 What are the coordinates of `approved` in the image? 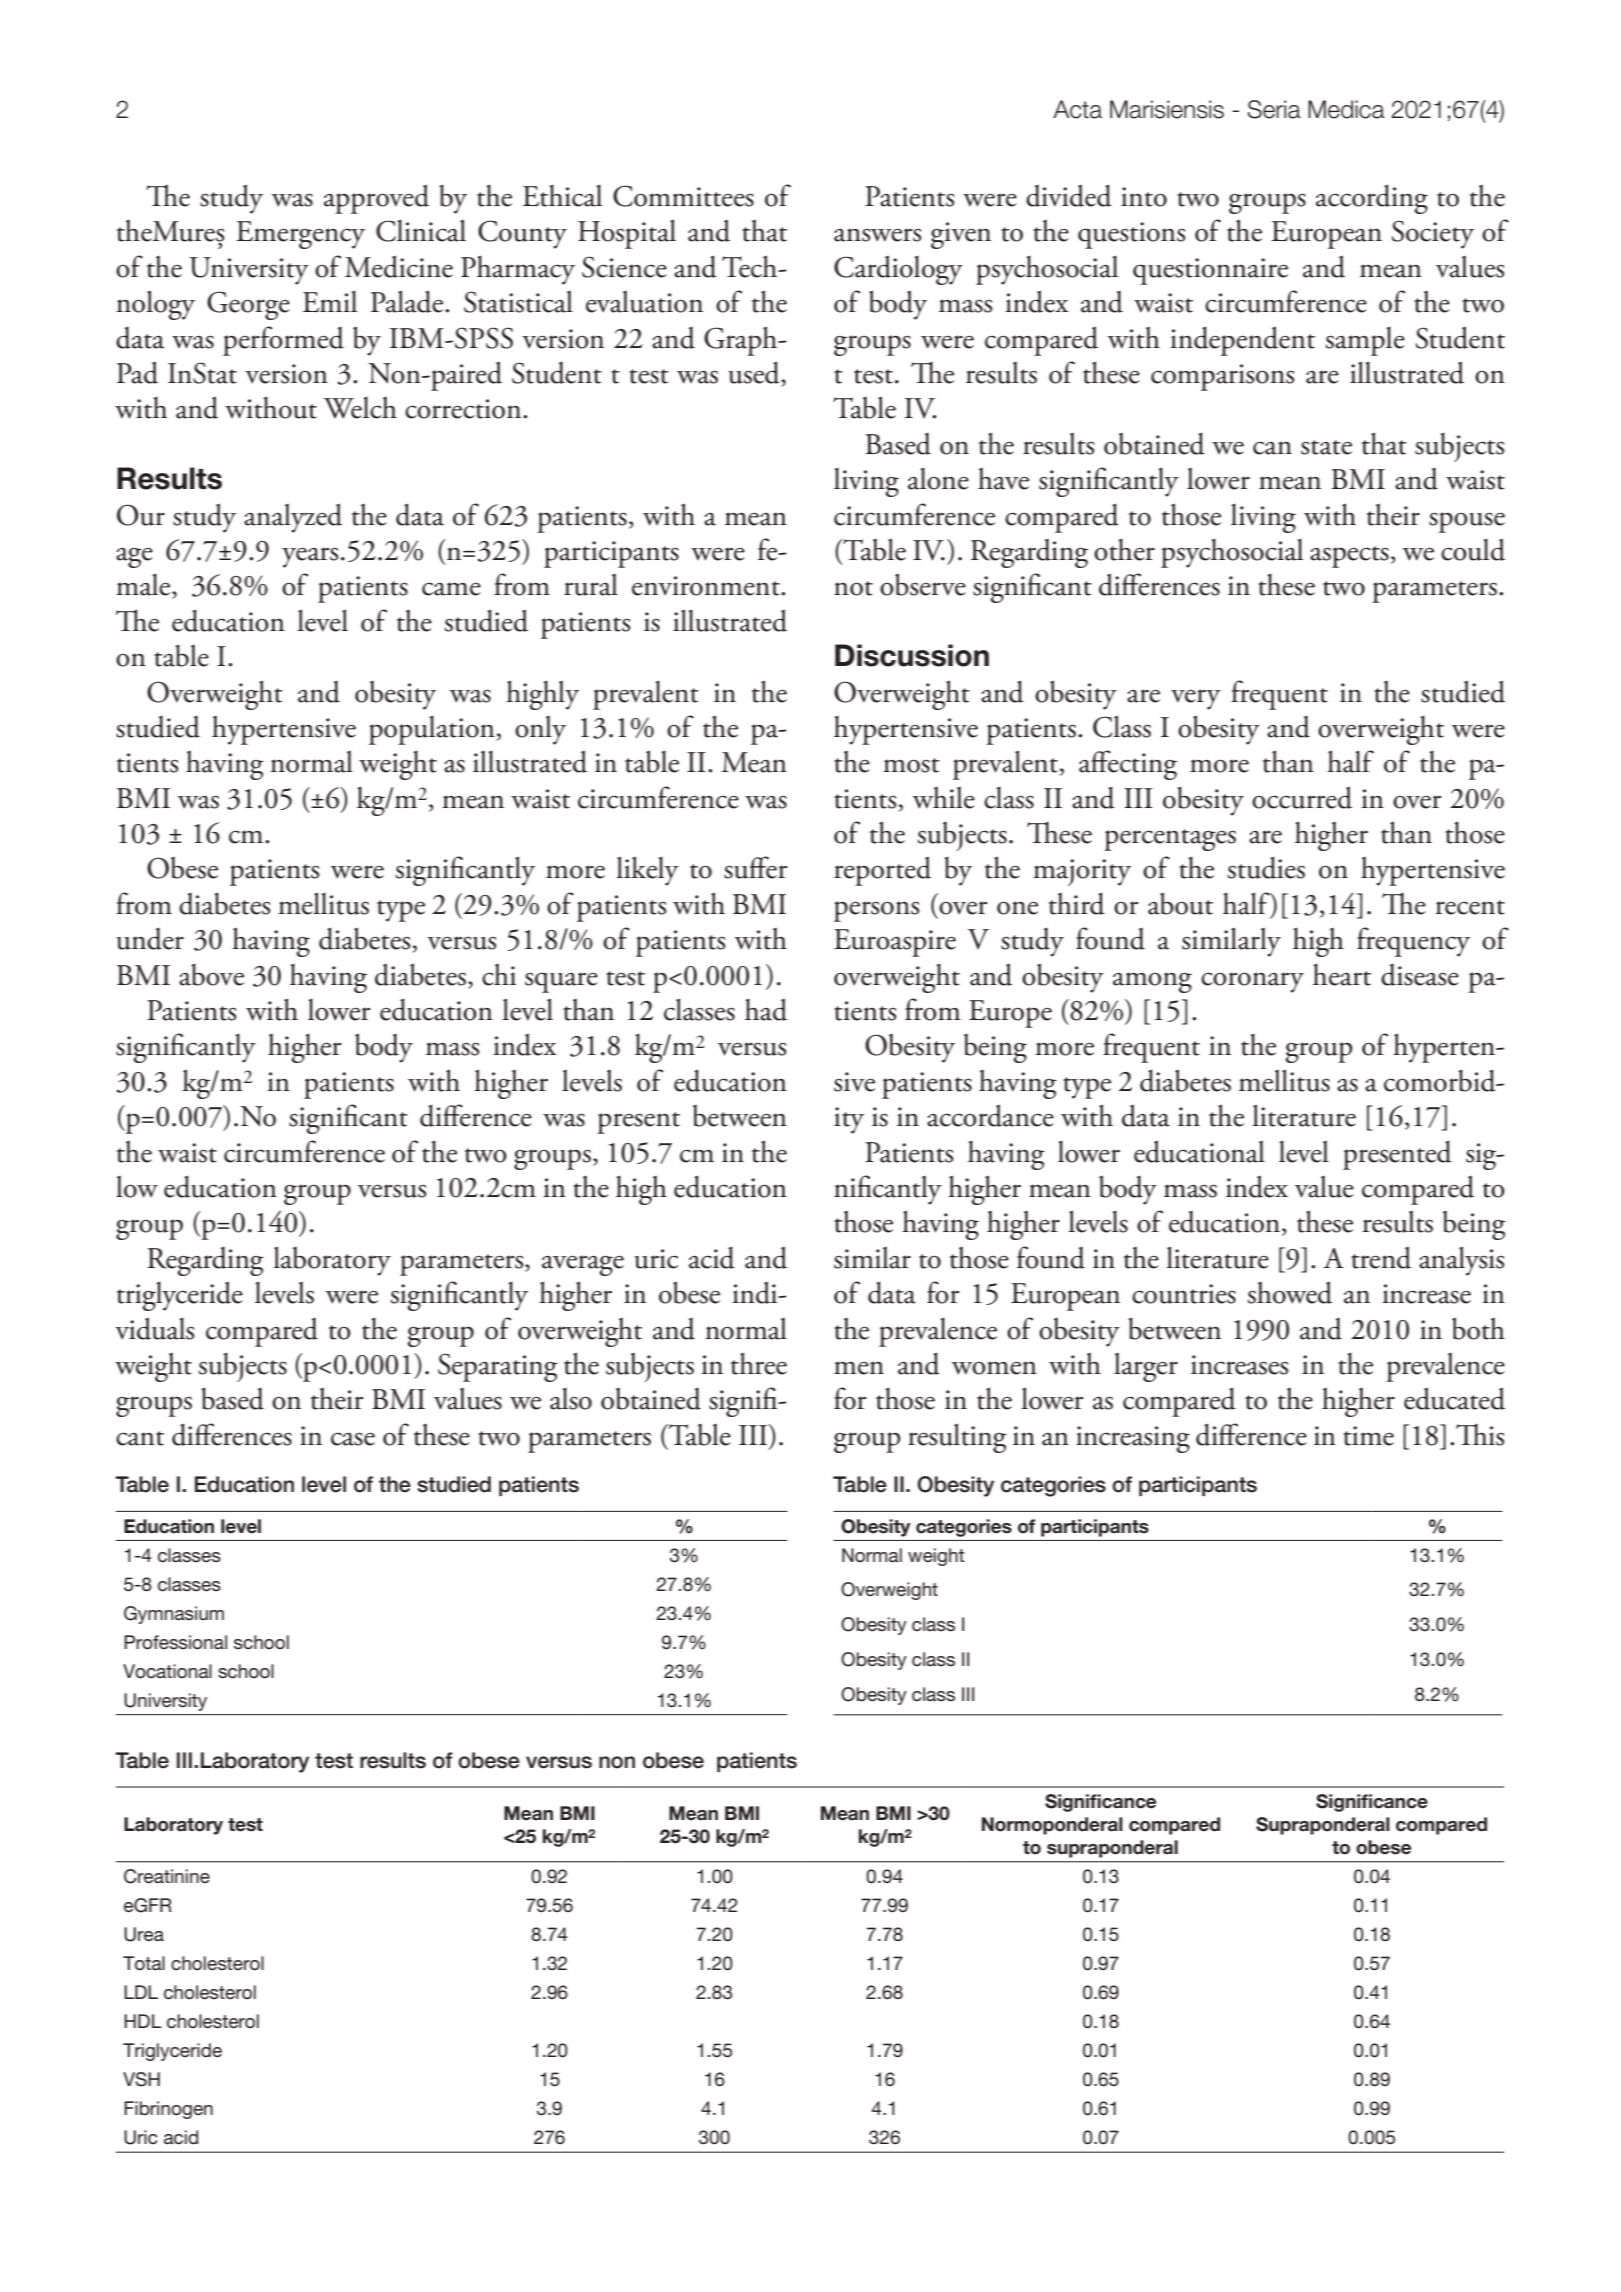 It's located at (376, 199).
